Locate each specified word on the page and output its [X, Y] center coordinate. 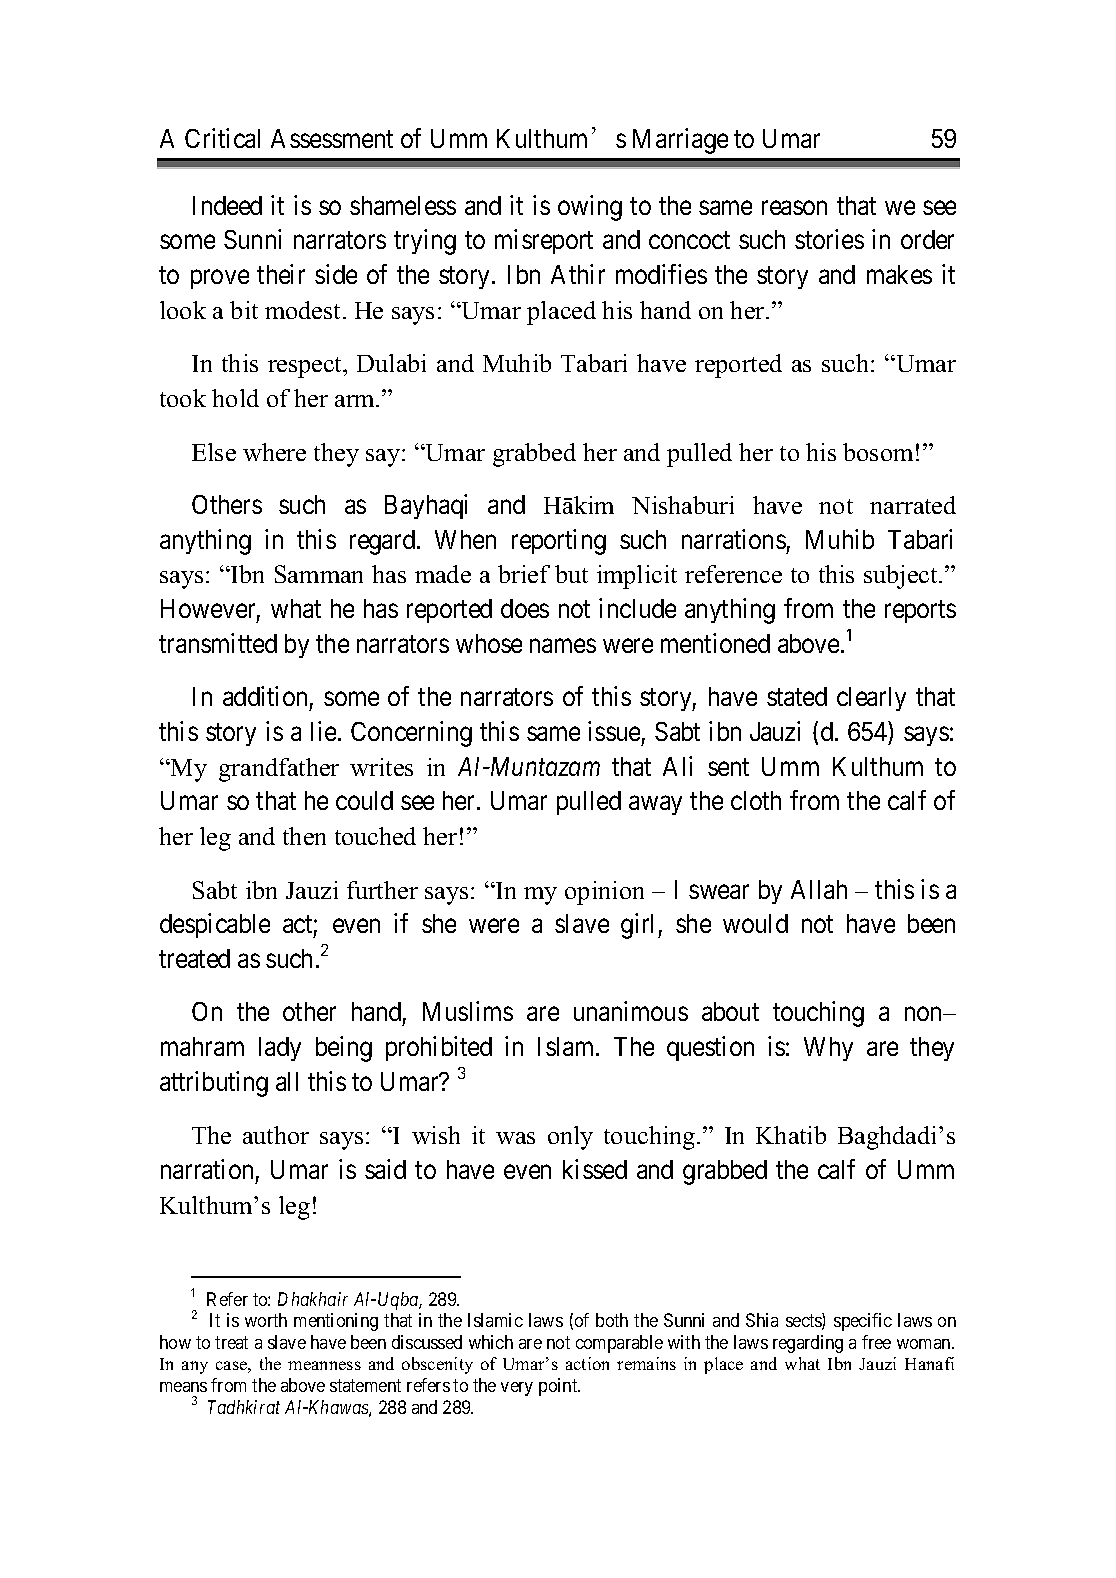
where [274, 452]
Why [828, 1049]
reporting [559, 542]
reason [794, 208]
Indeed [227, 205]
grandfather [279, 770]
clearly [871, 699]
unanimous [631, 1011]
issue [614, 731]
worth [266, 1320]
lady [280, 1049]
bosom [878, 452]
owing [590, 208]
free [876, 1342]
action [587, 1363]
